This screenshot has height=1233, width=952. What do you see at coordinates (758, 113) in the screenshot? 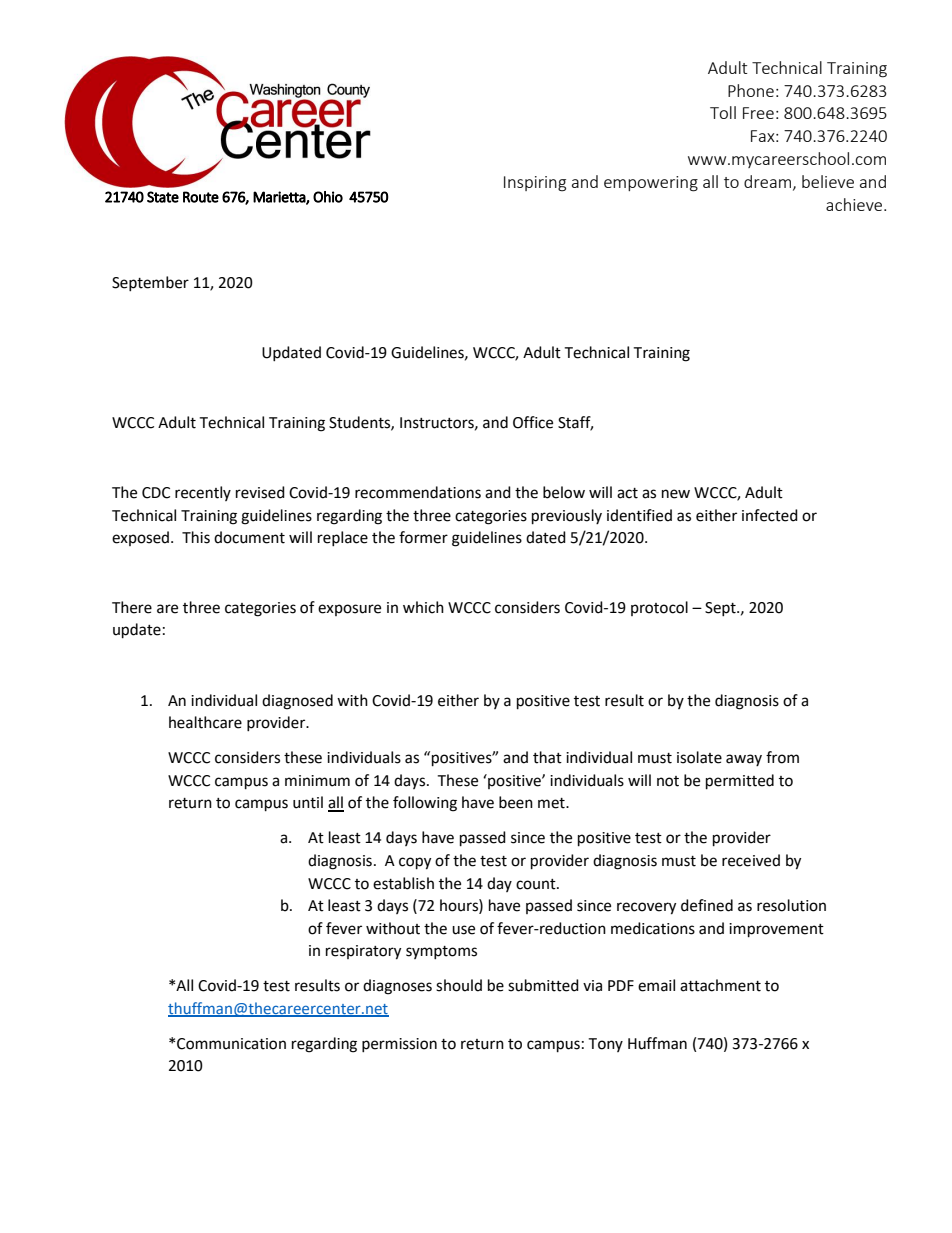
I see `Free` at bounding box center [758, 113].
